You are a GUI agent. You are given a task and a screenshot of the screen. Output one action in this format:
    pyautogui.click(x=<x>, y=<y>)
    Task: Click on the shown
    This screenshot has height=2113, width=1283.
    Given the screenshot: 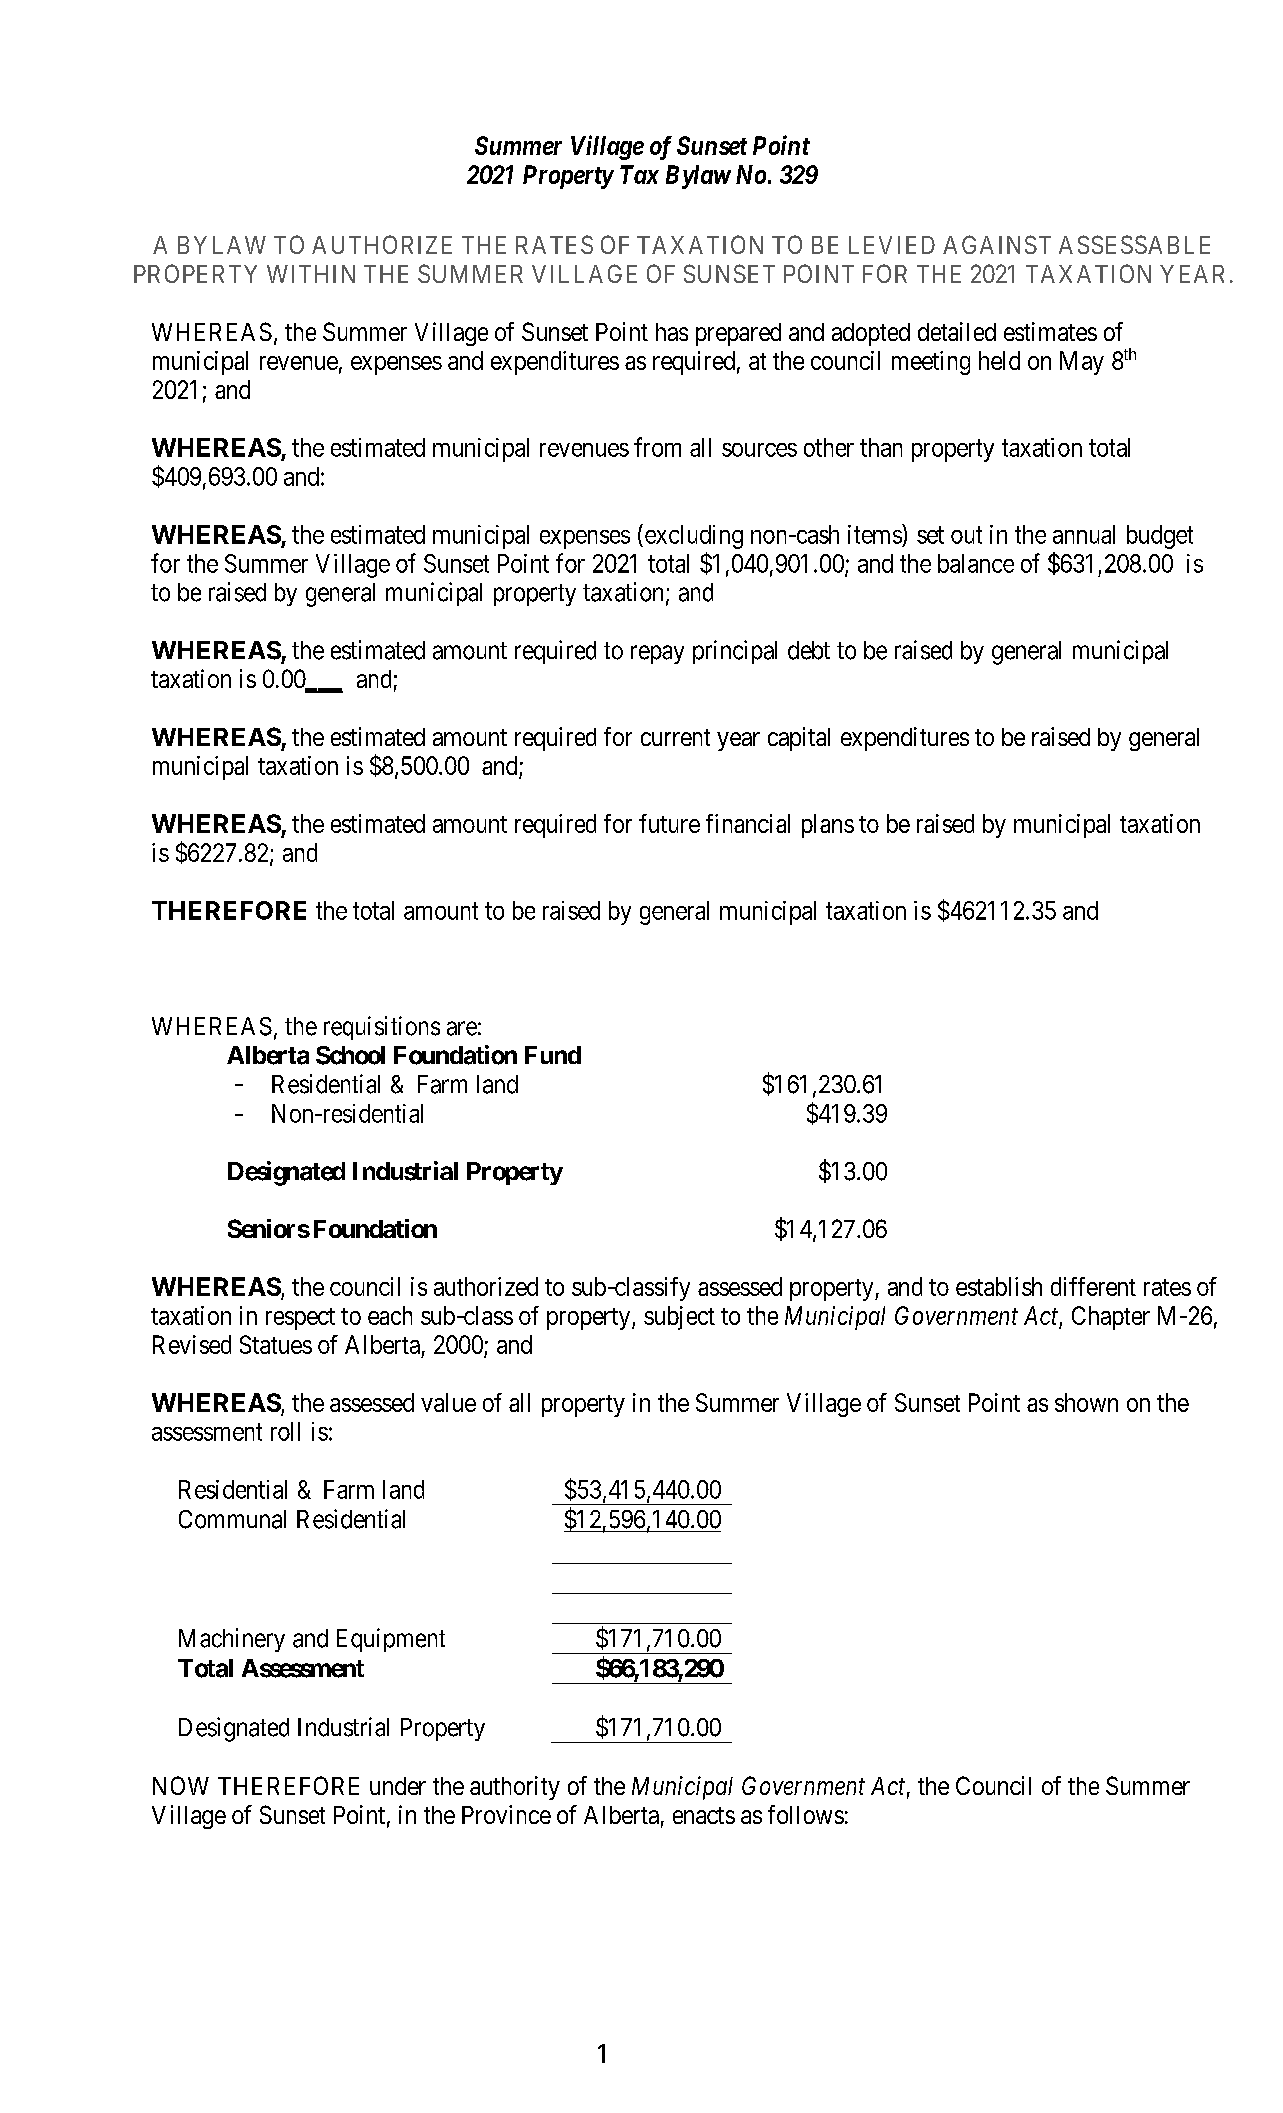 What is the action you would take?
    pyautogui.click(x=1086, y=1402)
